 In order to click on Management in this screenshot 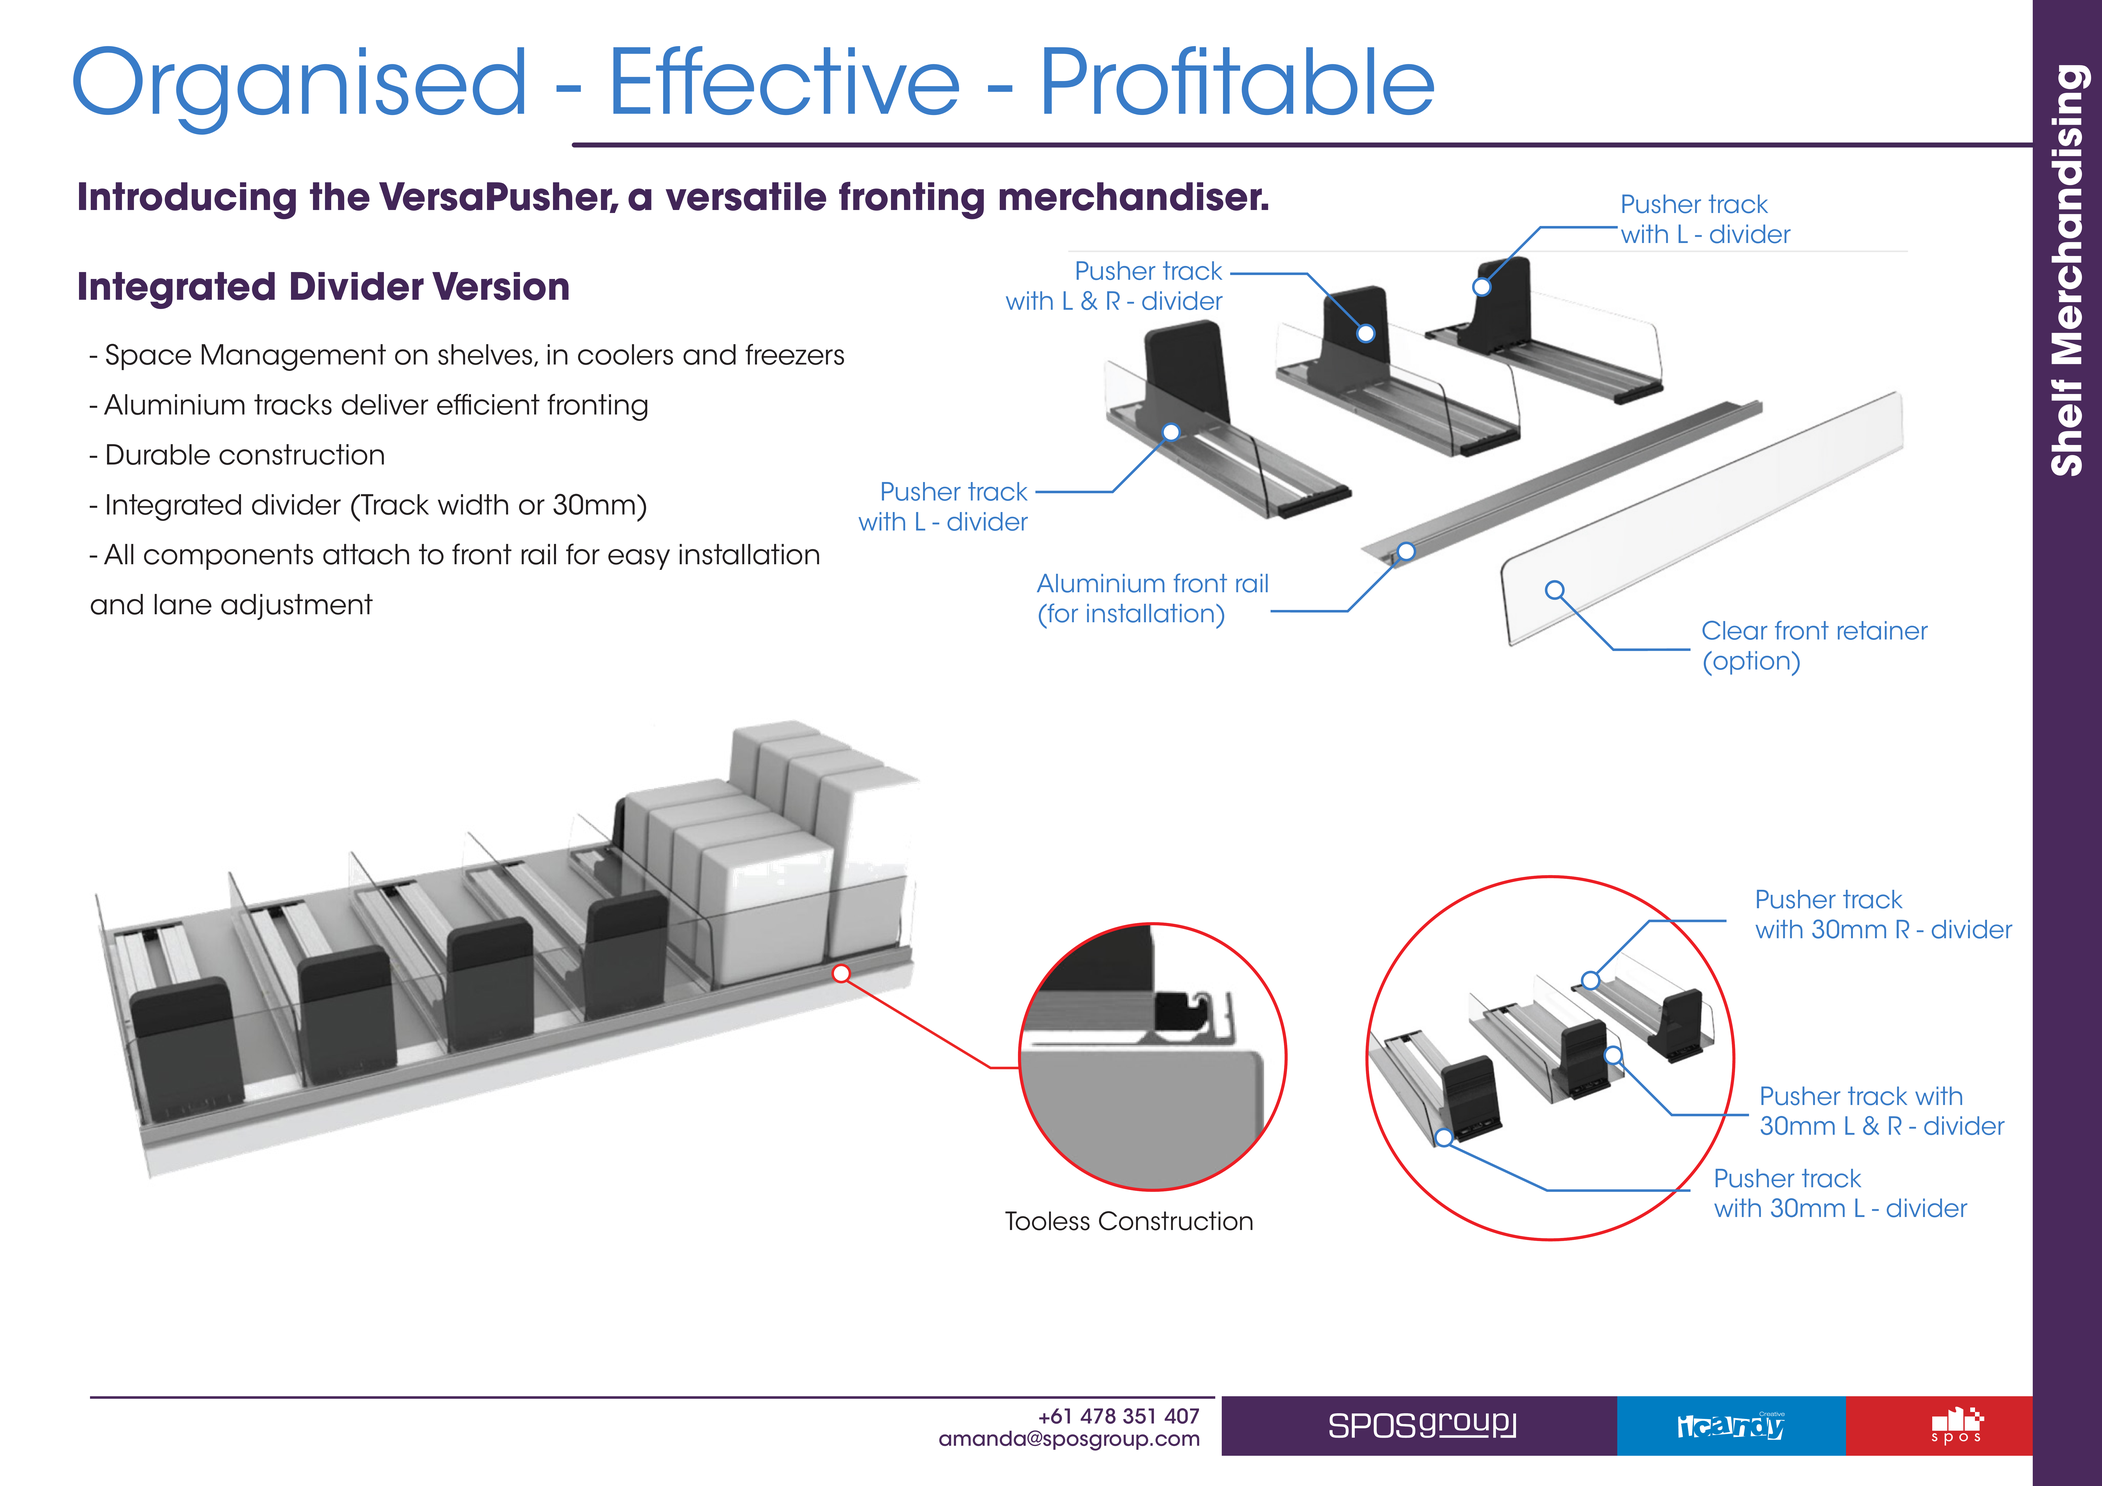, I will do `click(293, 357)`.
